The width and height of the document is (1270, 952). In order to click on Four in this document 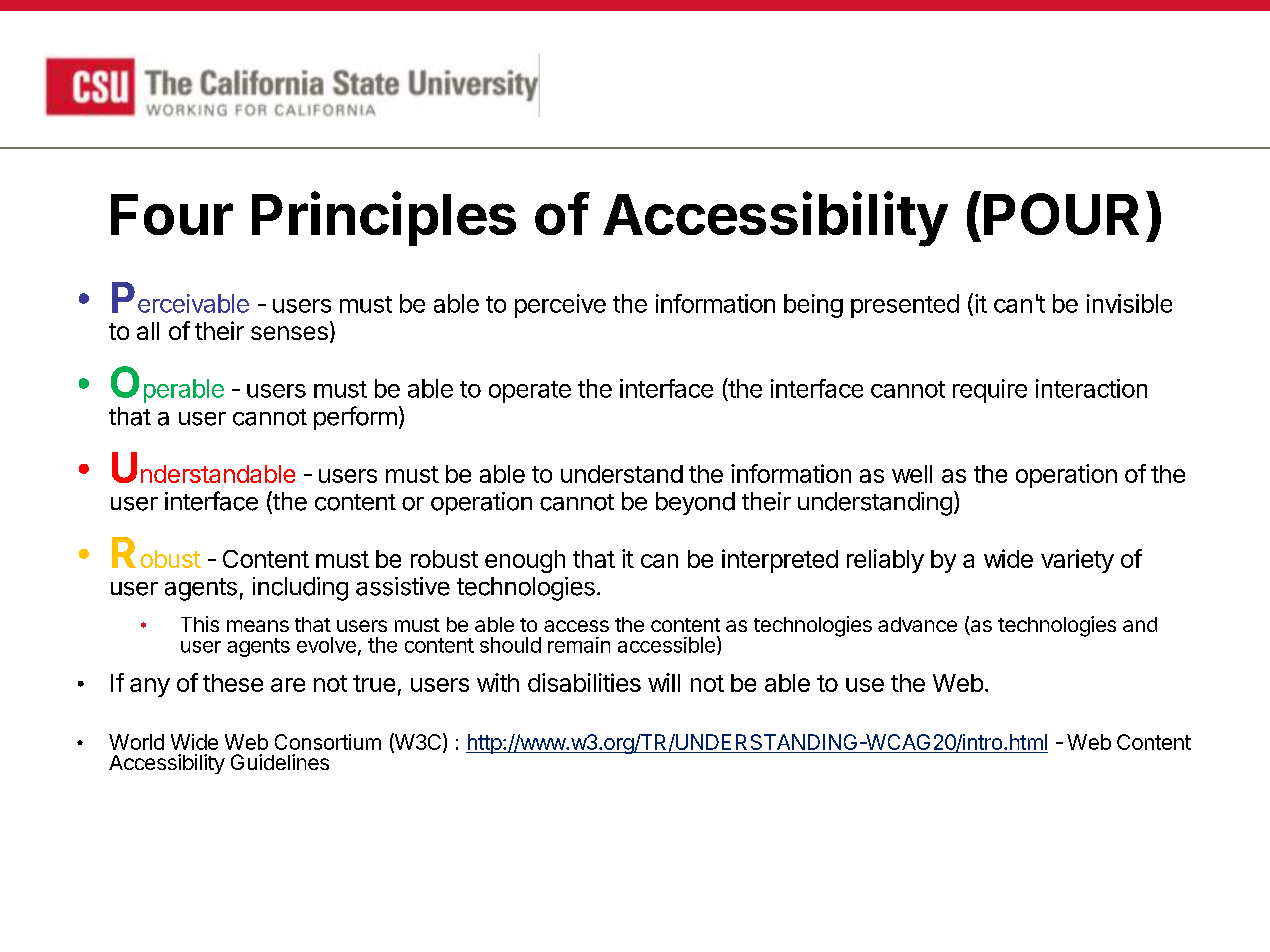, I will do `click(172, 214)`.
